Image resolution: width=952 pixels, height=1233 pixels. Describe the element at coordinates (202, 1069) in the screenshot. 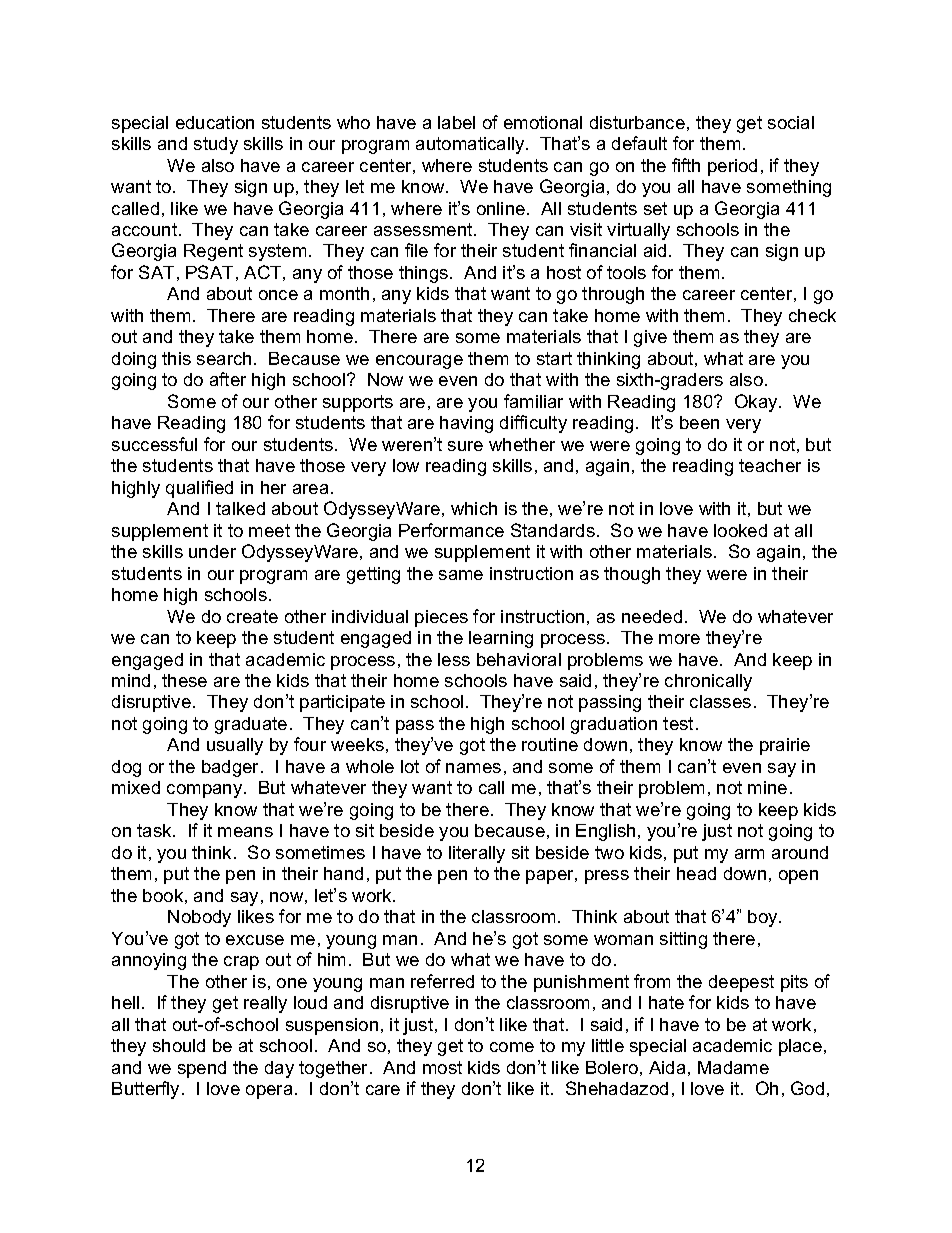

I see `spend` at that location.
